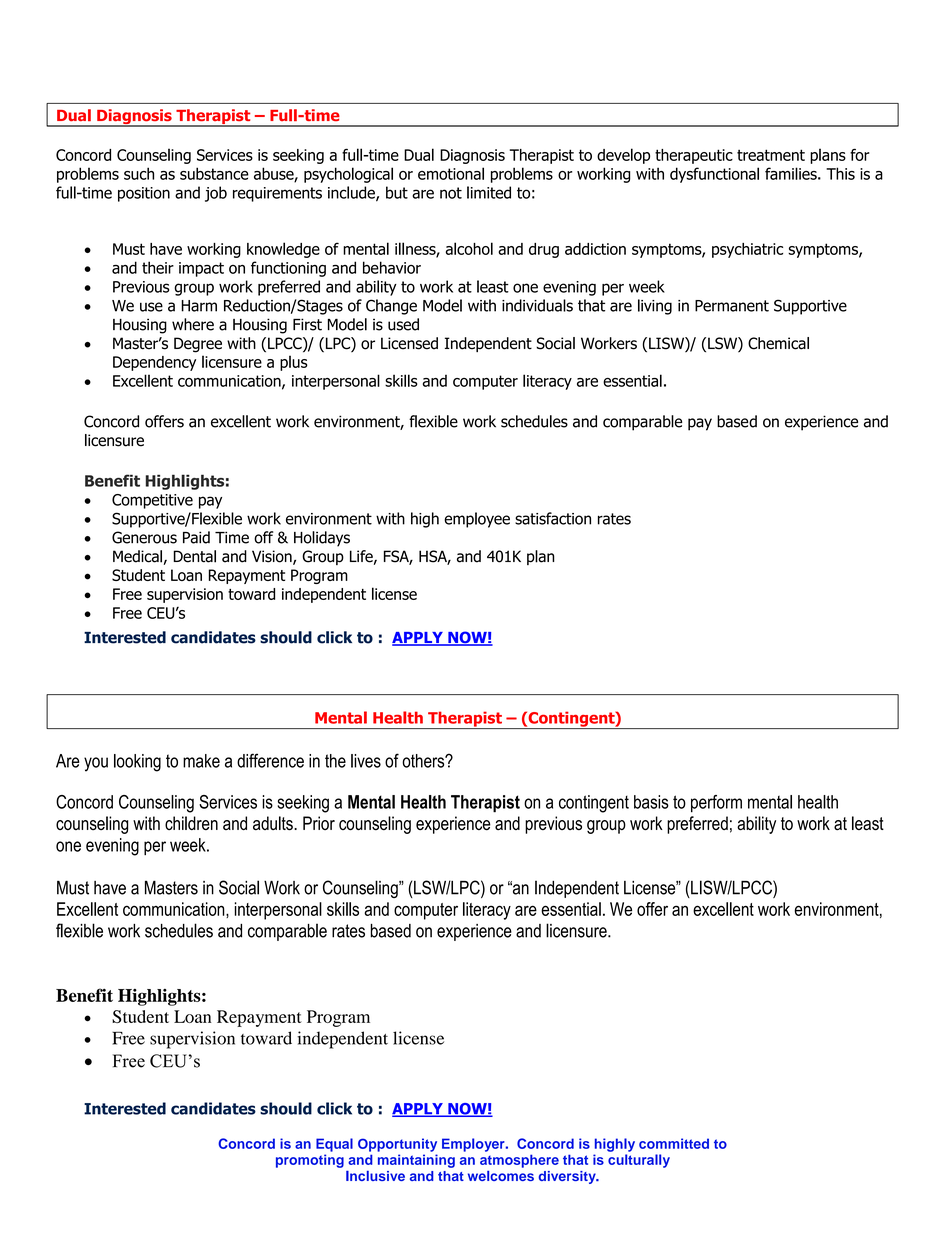 This screenshot has width=952, height=1233. Describe the element at coordinates (501, 1176) in the screenshot. I see `welcomes` at that location.
